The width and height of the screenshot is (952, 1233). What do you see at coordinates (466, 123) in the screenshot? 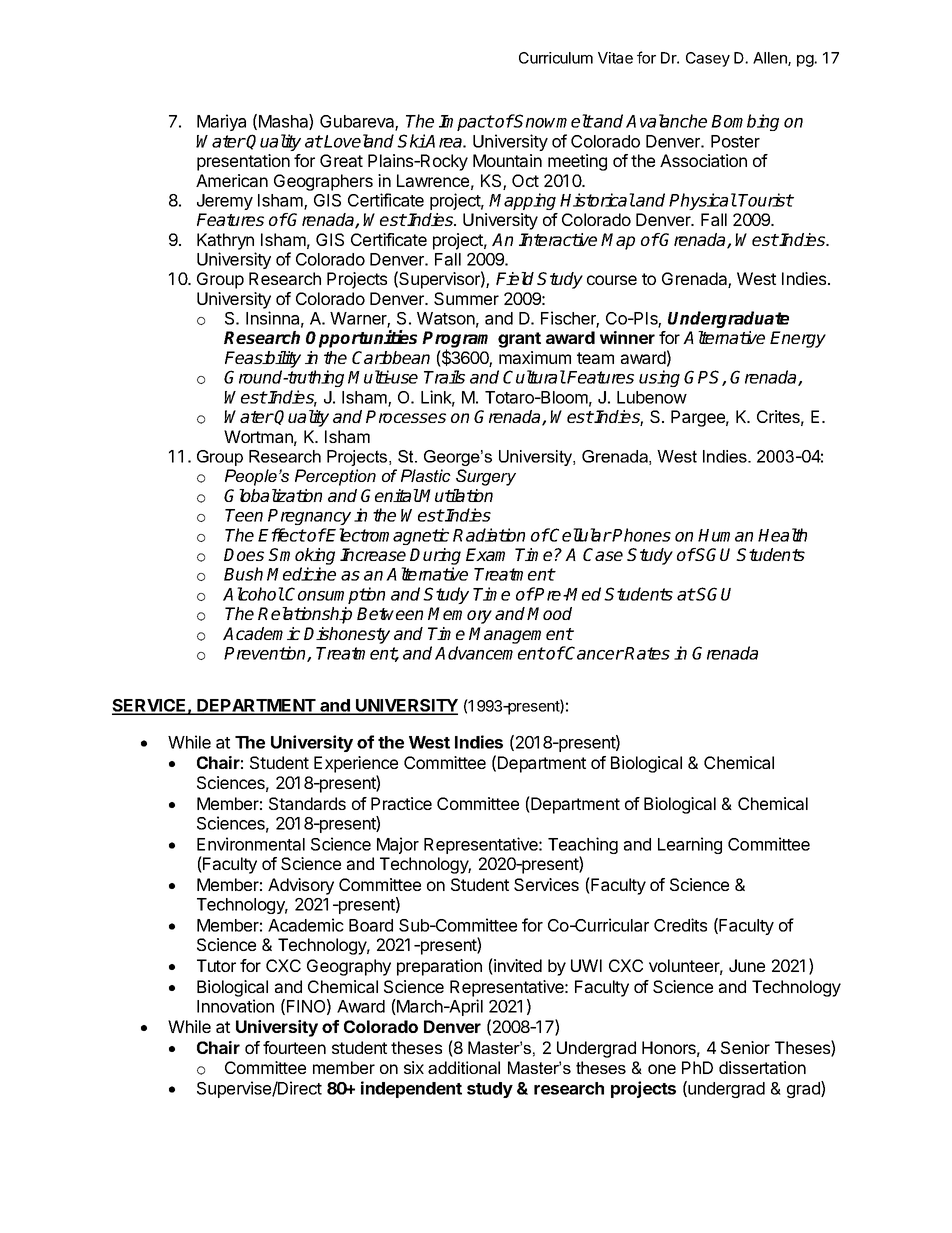
I see `Impact` at bounding box center [466, 123].
